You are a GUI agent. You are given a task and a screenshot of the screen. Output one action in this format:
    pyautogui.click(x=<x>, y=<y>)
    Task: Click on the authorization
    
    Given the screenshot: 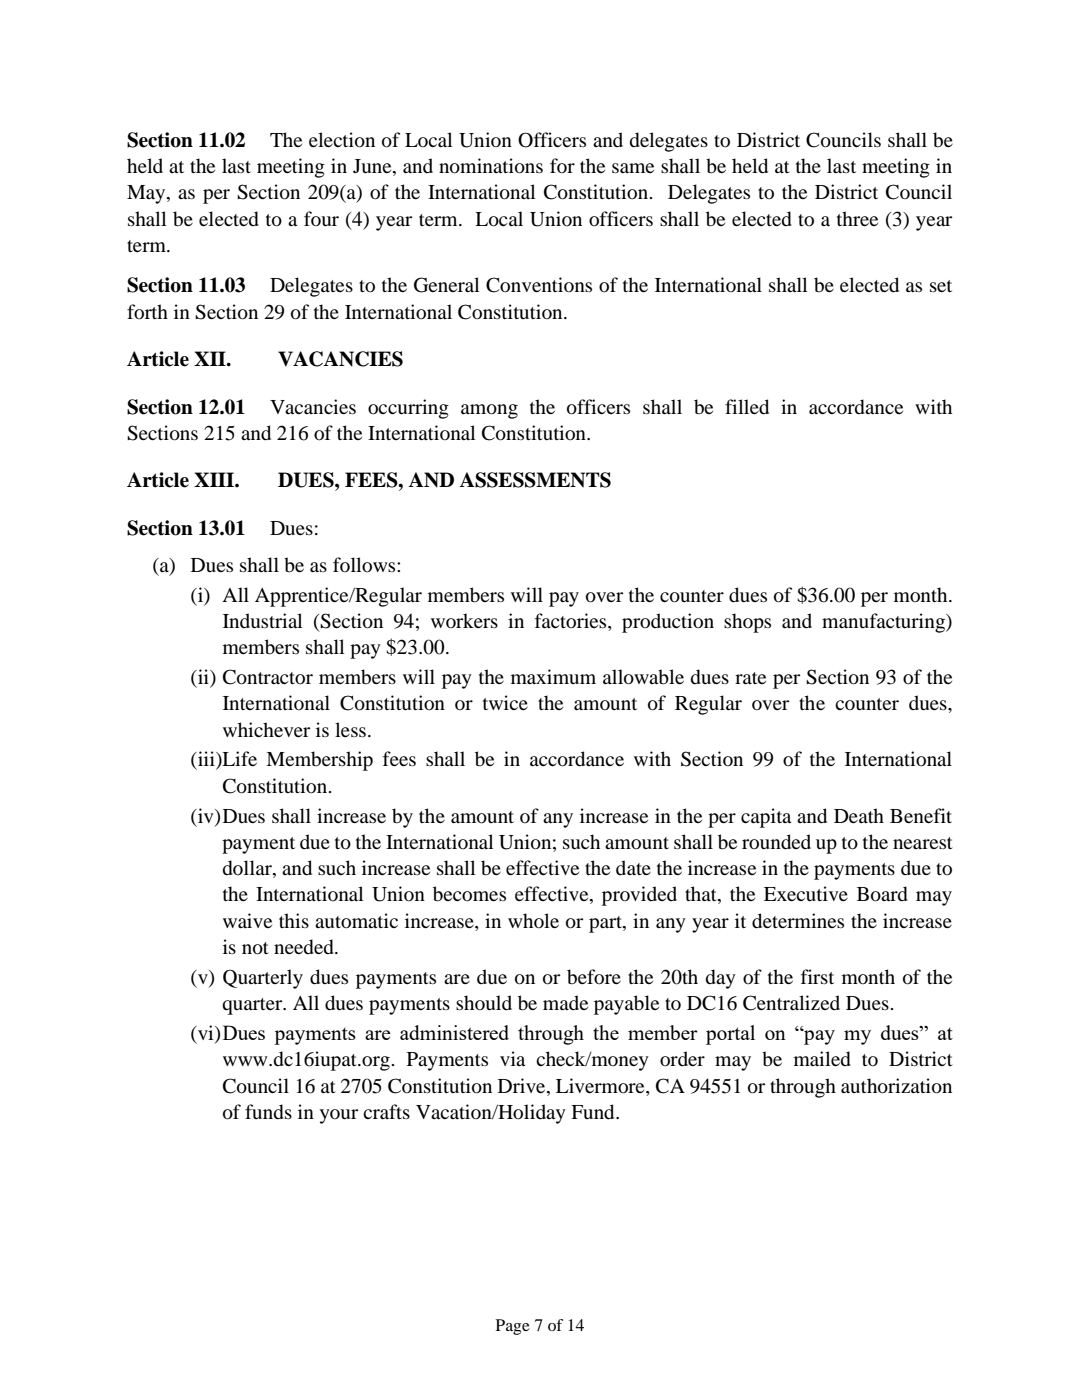 What is the action you would take?
    pyautogui.click(x=896, y=1086)
